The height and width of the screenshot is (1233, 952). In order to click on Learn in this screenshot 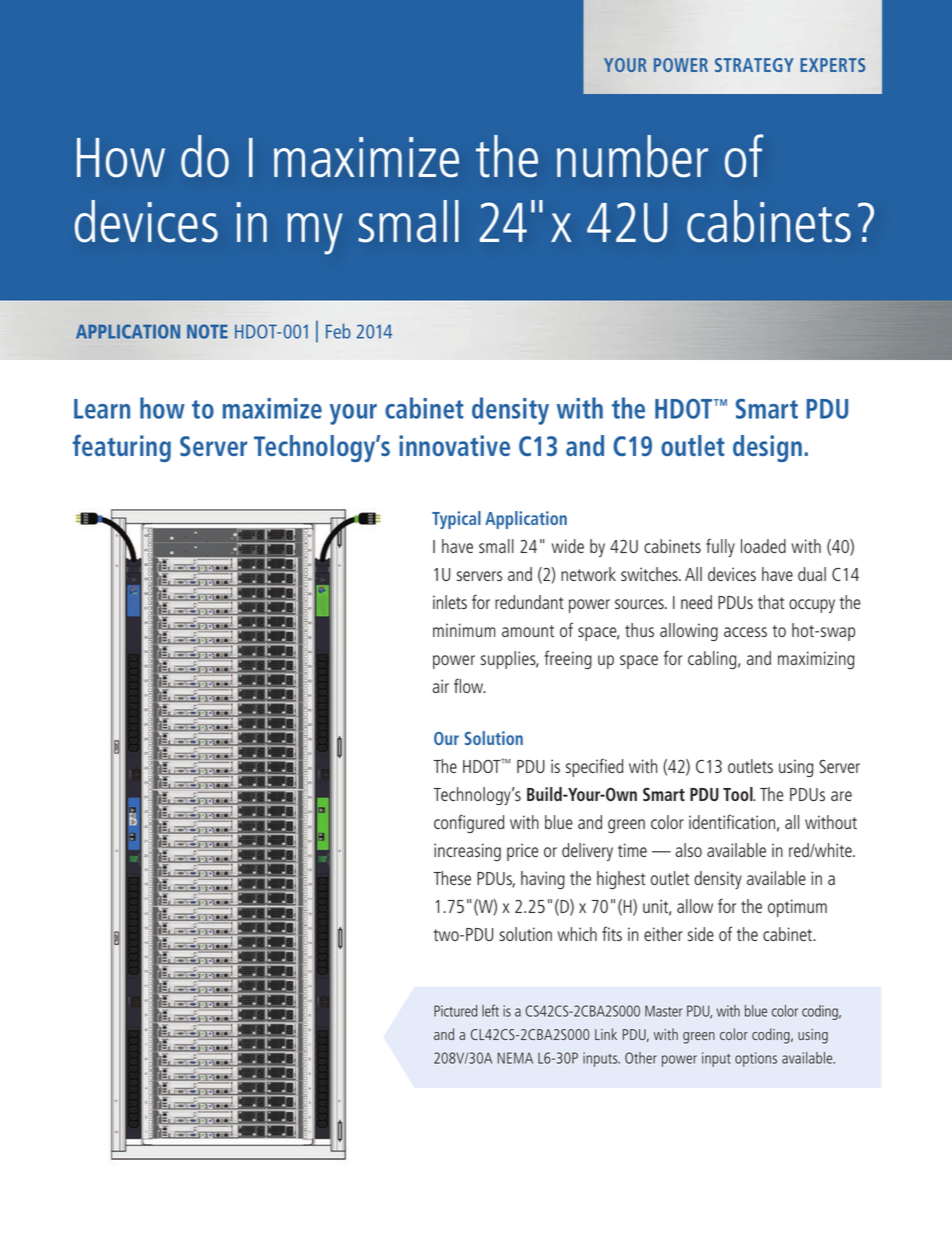, I will do `click(102, 409)`.
